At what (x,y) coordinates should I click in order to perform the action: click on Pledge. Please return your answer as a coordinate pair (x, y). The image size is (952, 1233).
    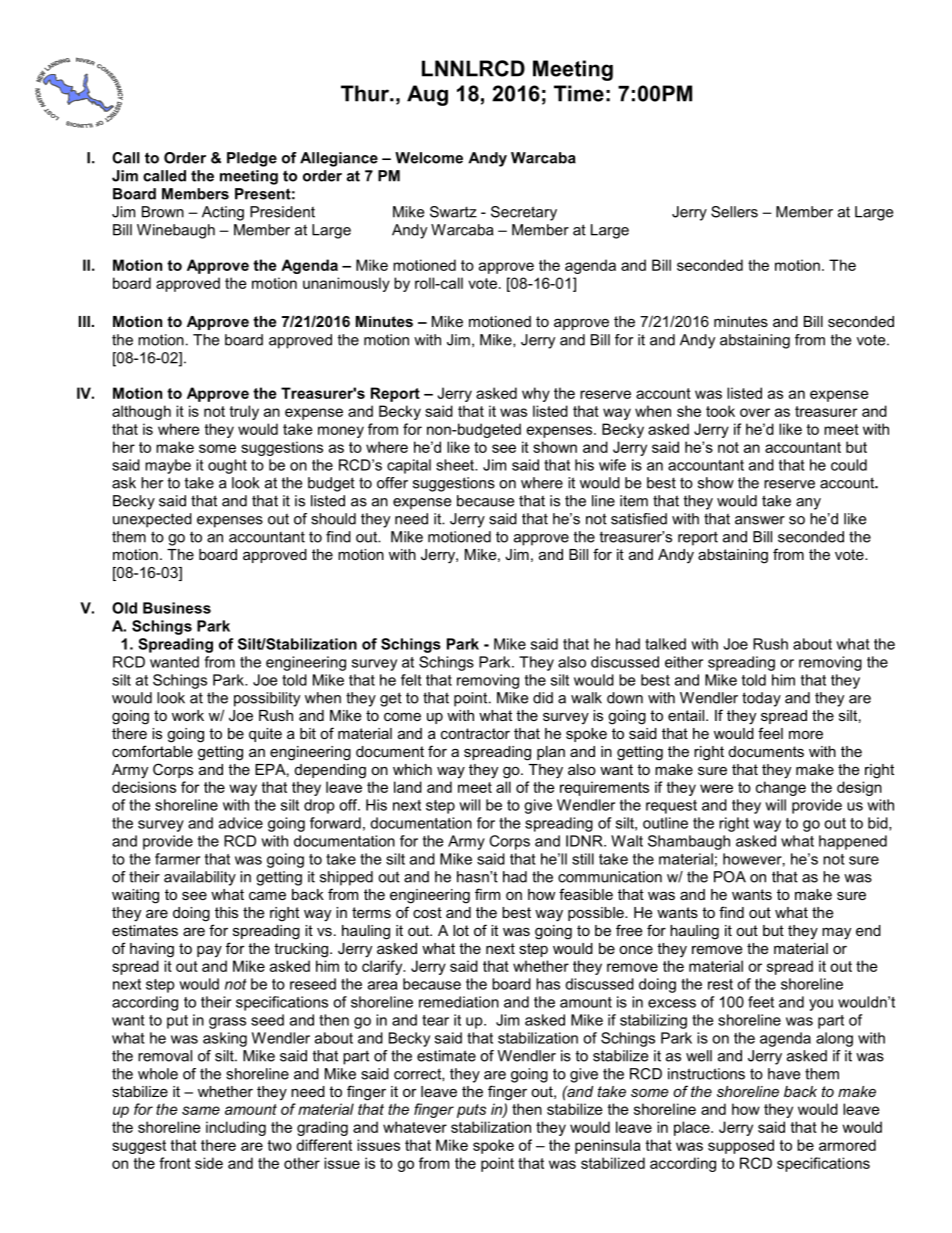
    Looking at the image, I should click on (252, 159).
